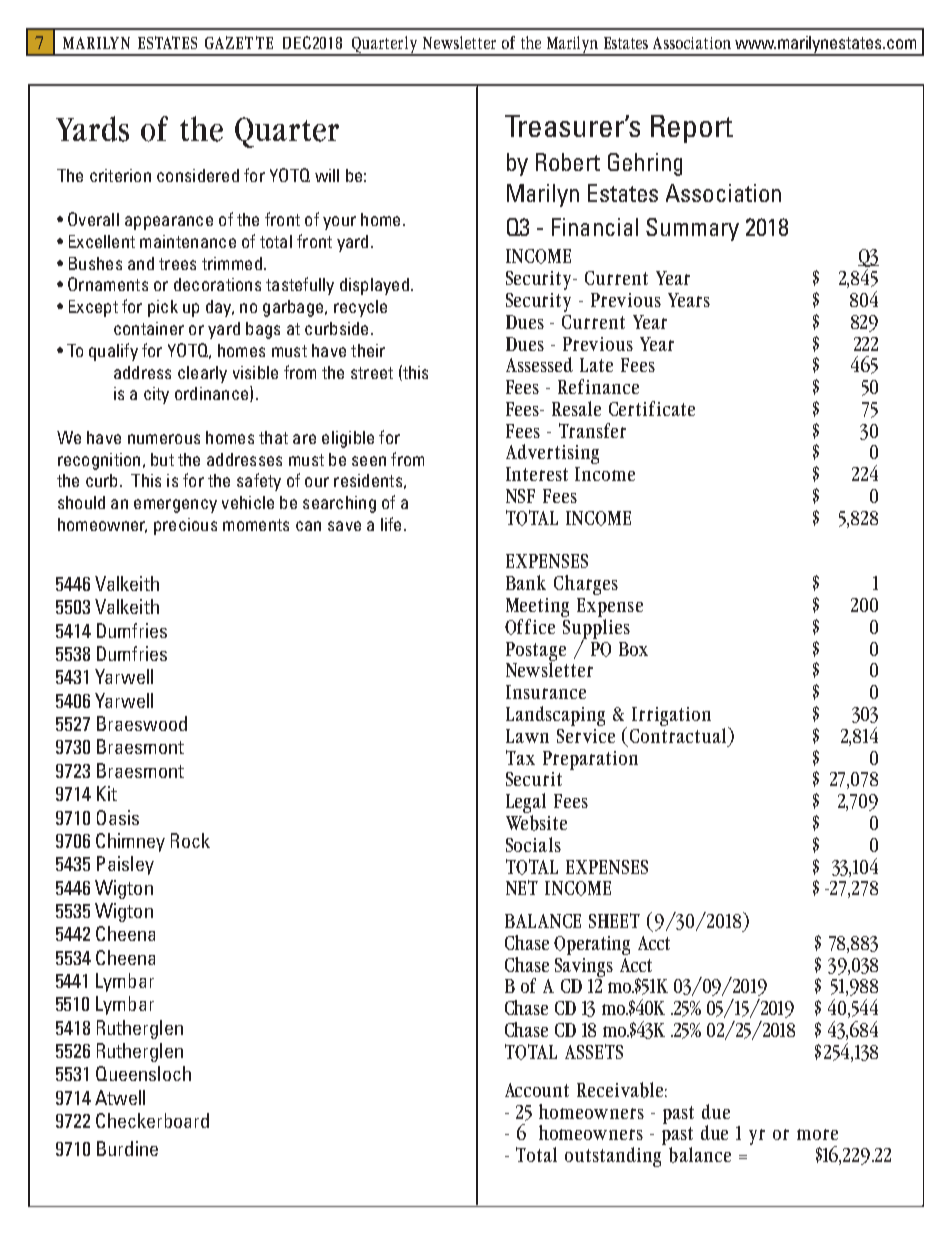 The width and height of the screenshot is (952, 1233). What do you see at coordinates (692, 129) in the screenshot?
I see `Report` at bounding box center [692, 129].
